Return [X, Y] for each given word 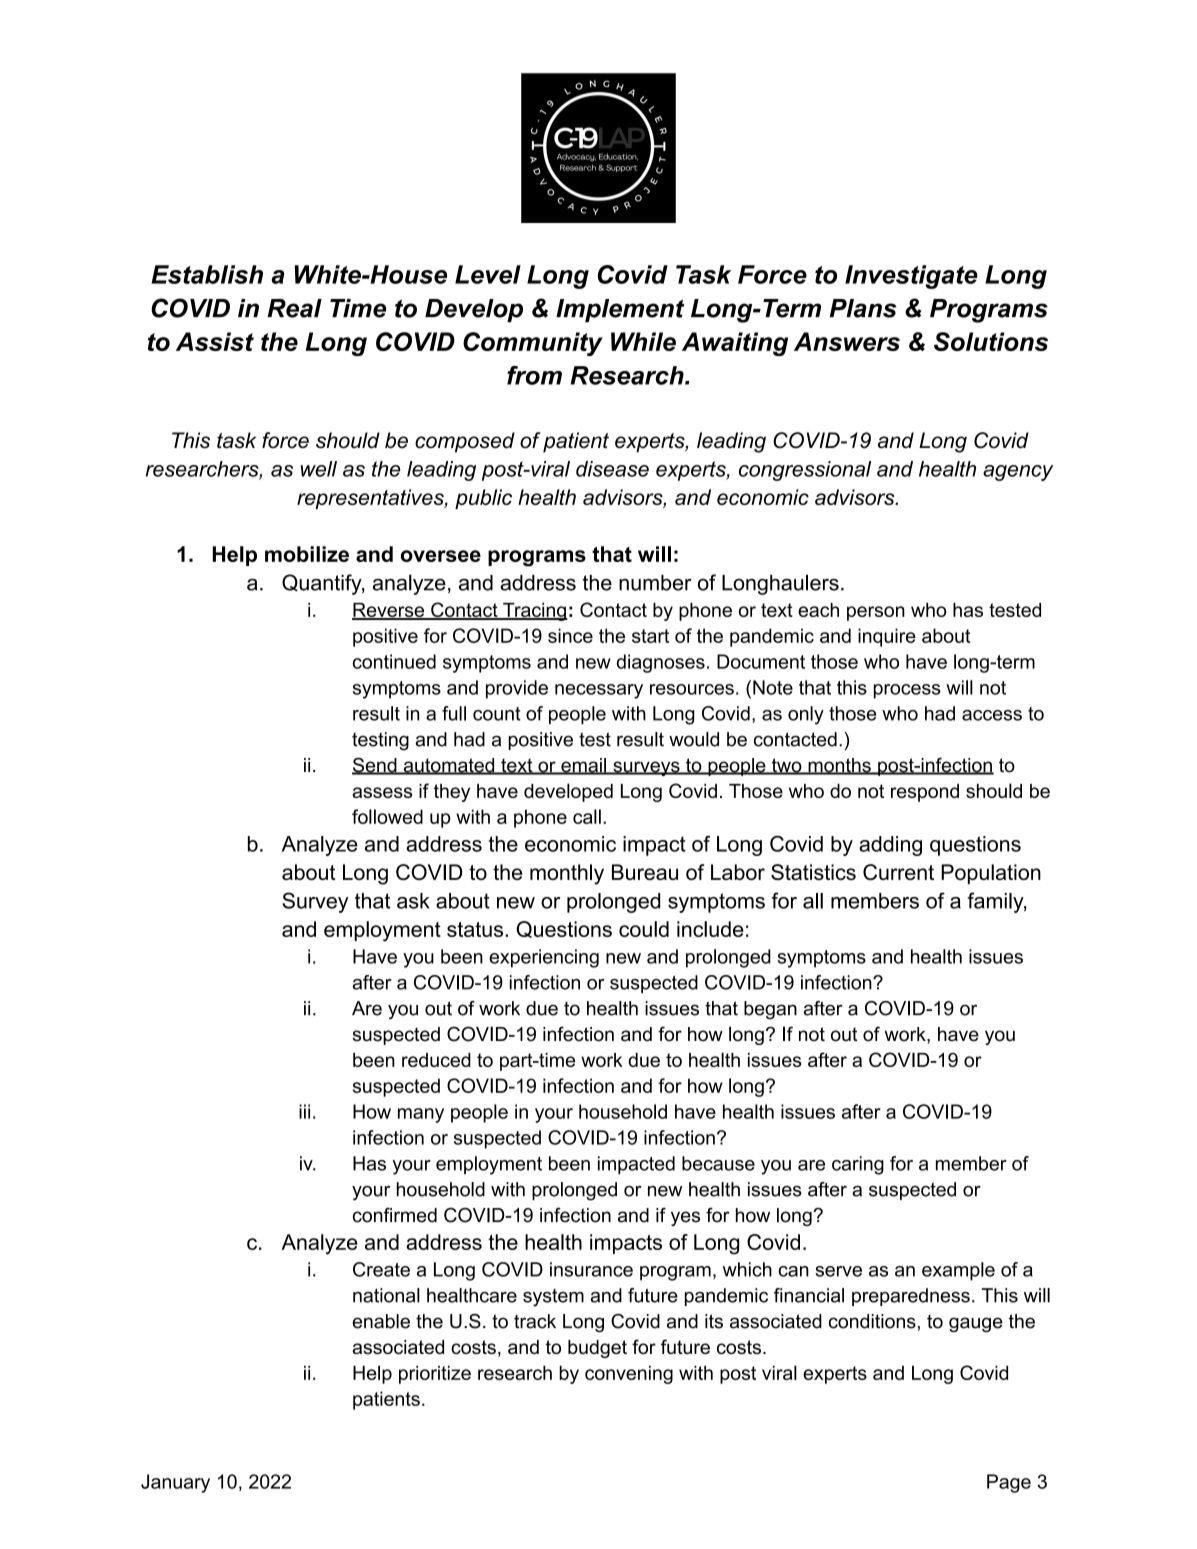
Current [898, 872]
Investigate [911, 277]
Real [295, 308]
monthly [567, 874]
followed [387, 816]
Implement [620, 310]
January [175, 1483]
